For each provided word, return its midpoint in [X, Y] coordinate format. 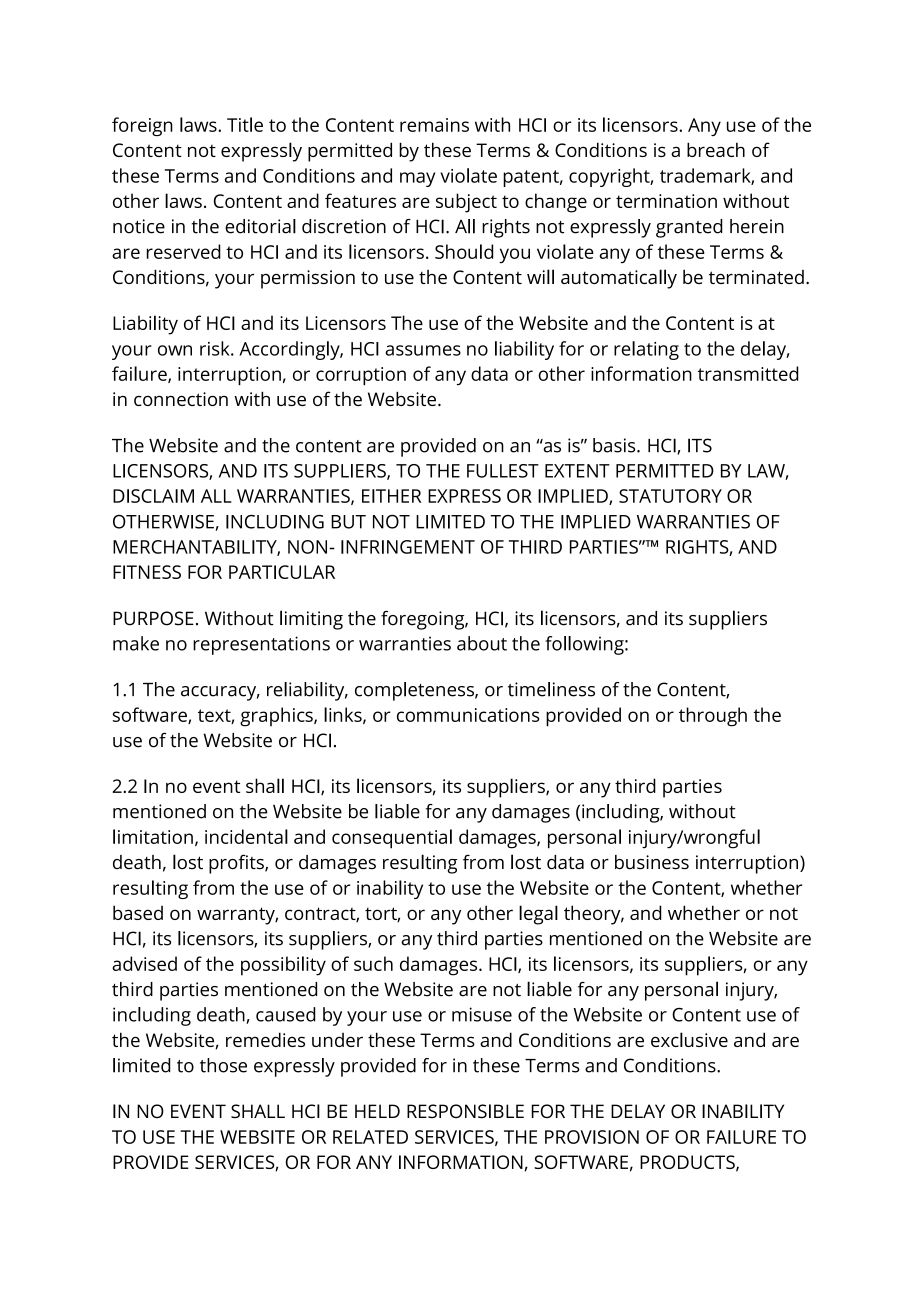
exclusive [689, 1039]
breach [716, 149]
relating [646, 350]
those [223, 1065]
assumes [423, 350]
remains [434, 125]
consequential [392, 839]
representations [261, 645]
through [713, 717]
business [652, 862]
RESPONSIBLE [465, 1111]
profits [237, 864]
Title [245, 124]
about [482, 643]
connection [181, 399]
